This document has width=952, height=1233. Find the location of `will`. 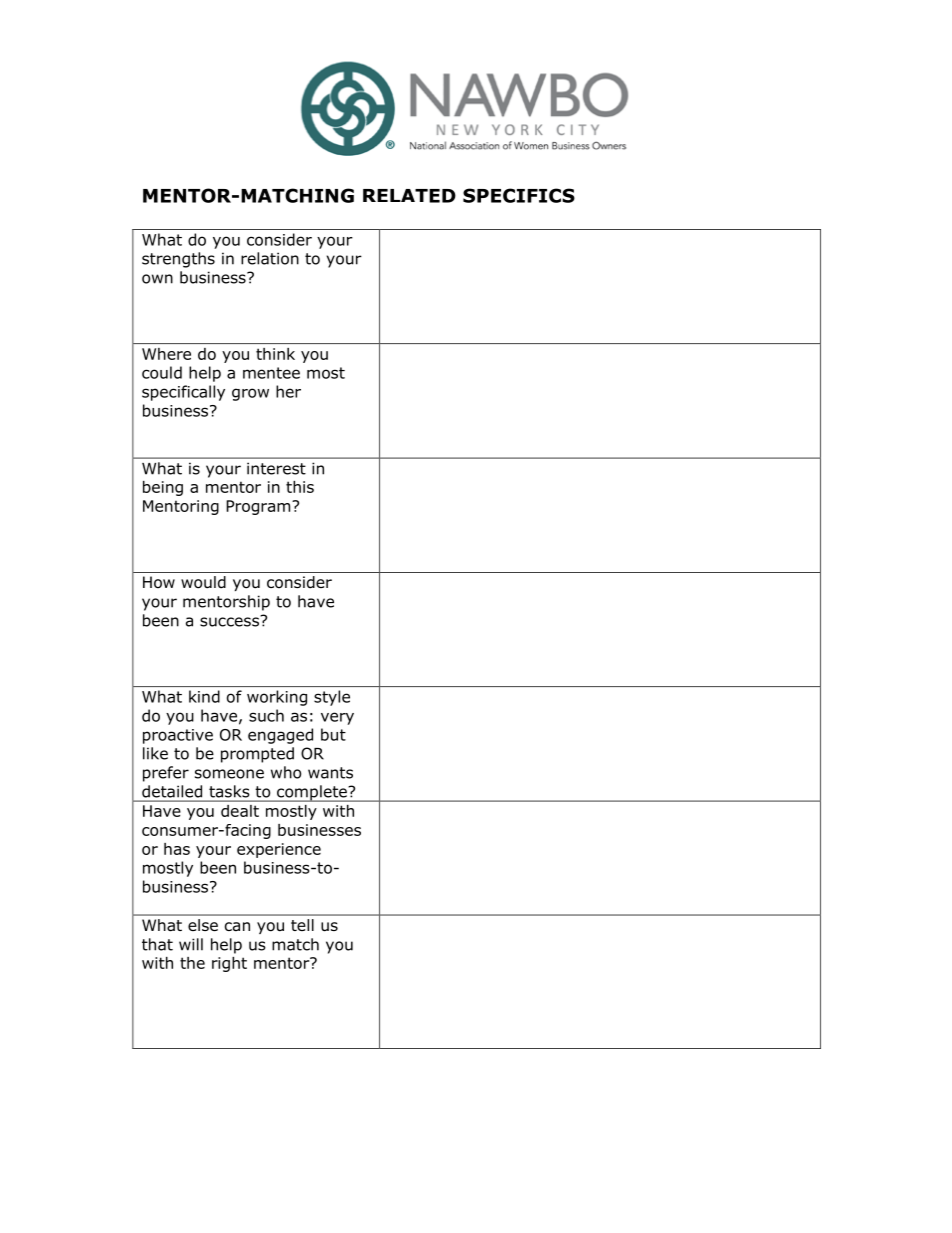

will is located at coordinates (191, 944).
